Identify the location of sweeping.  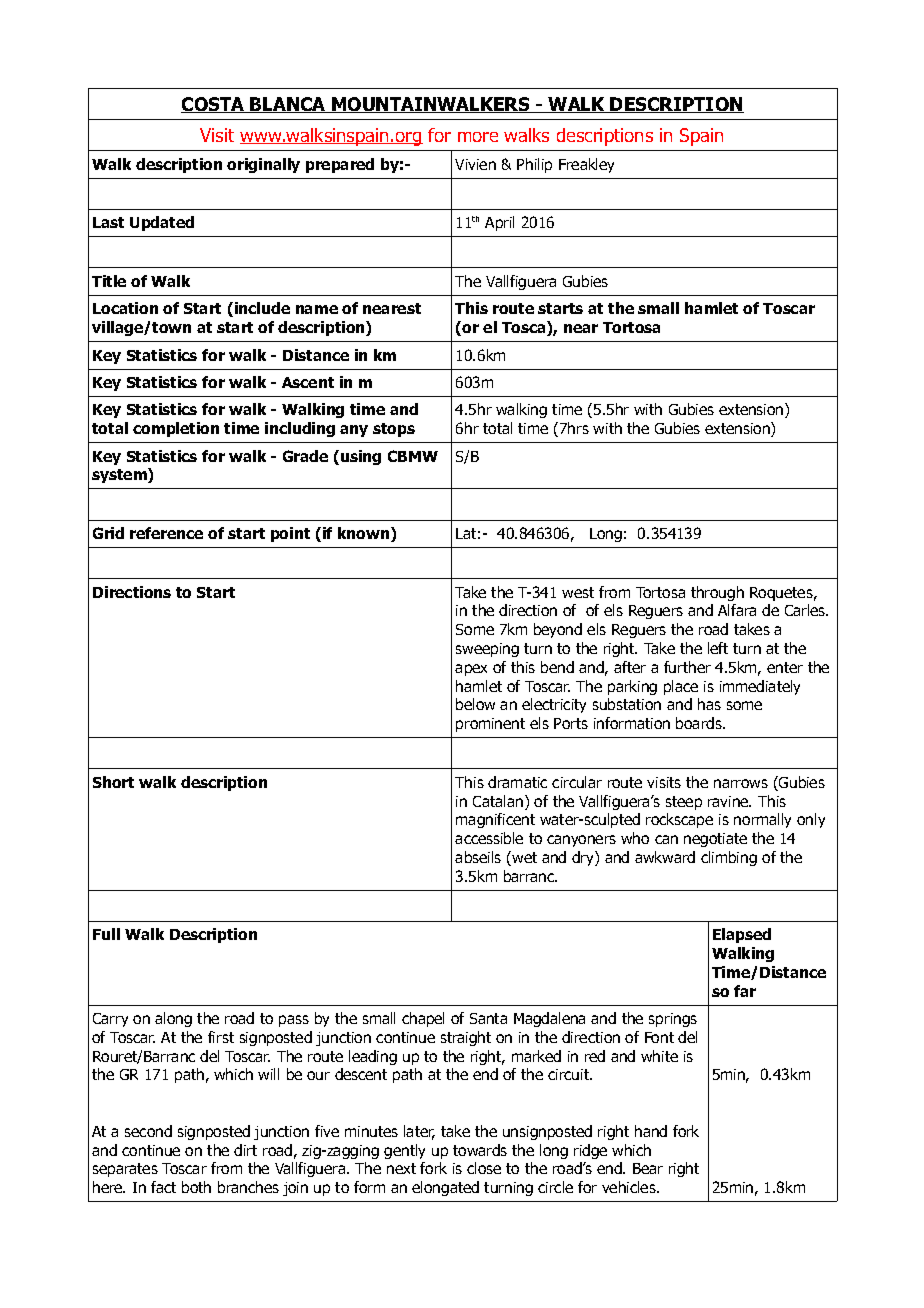
(487, 650).
